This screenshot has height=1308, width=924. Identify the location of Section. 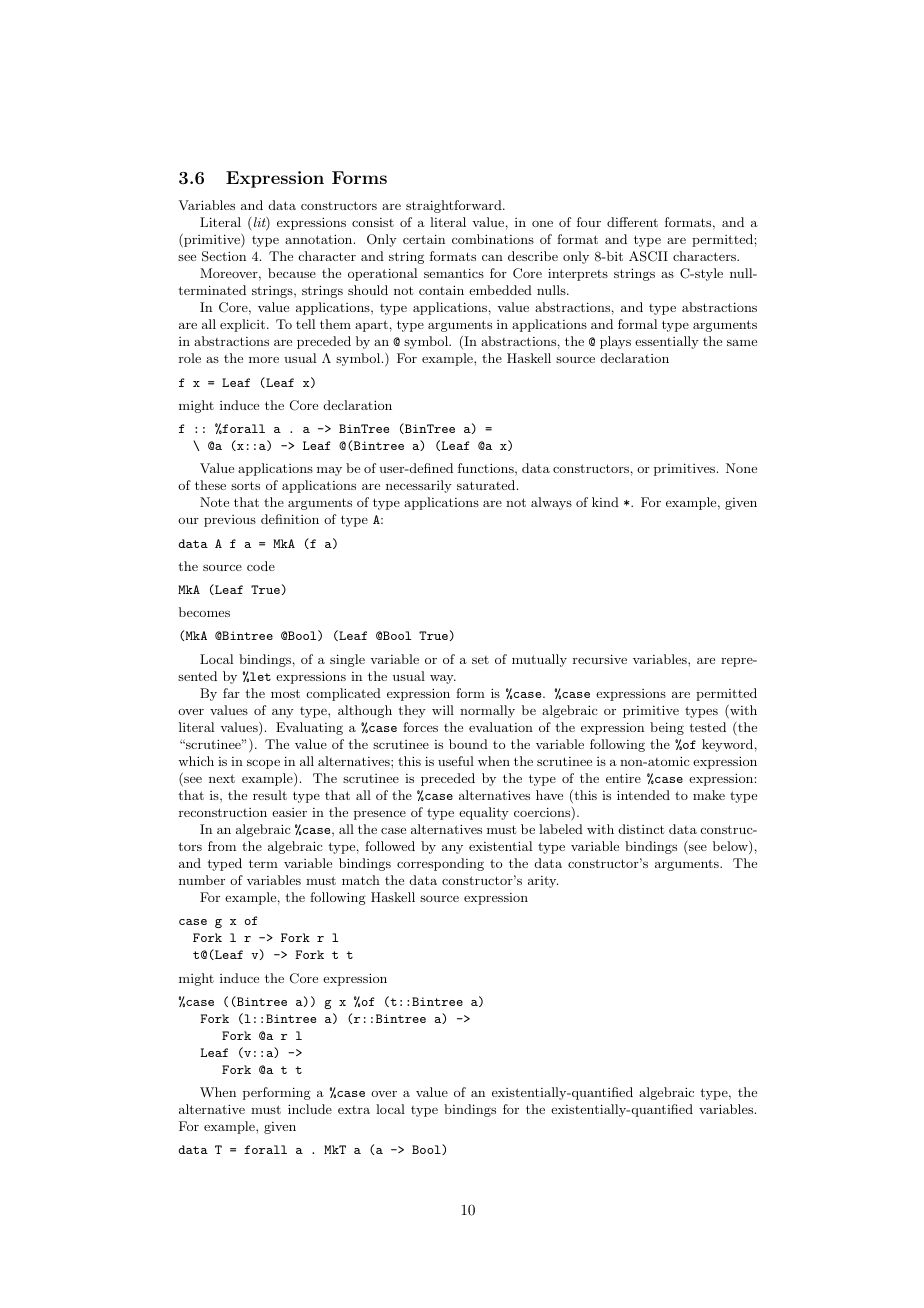
(224, 256).
